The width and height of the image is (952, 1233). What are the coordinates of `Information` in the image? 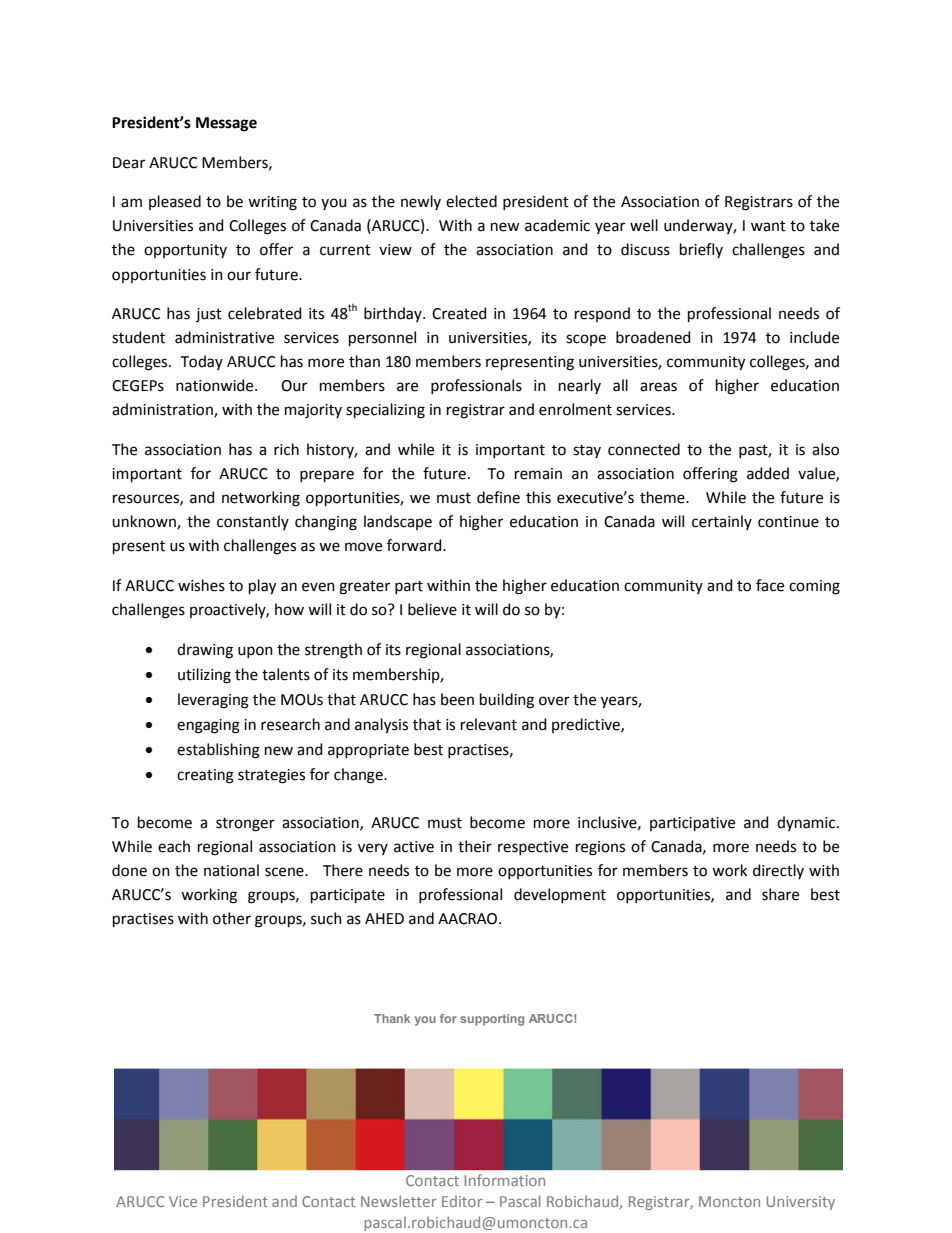 It's located at (505, 1180).
